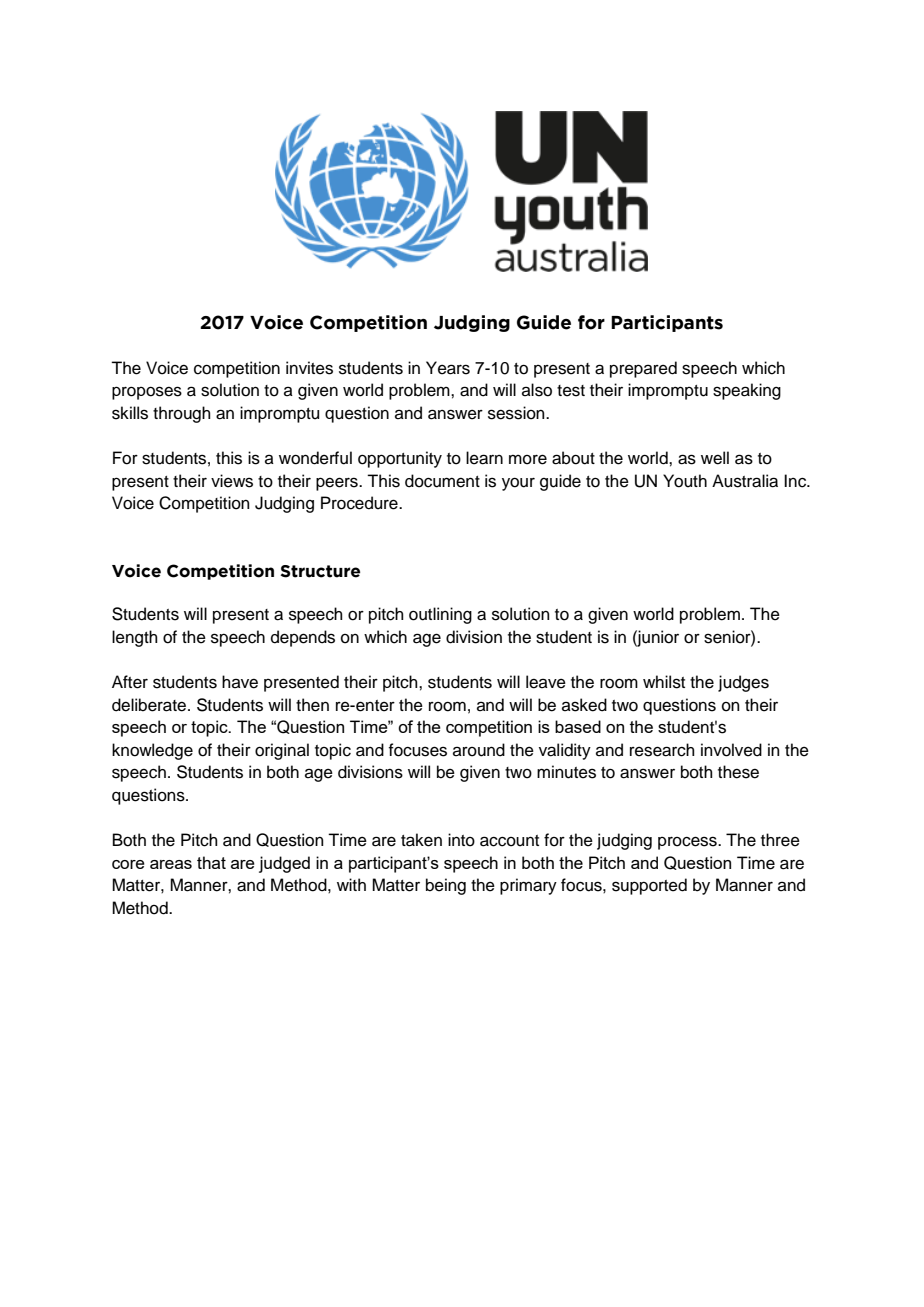 The image size is (924, 1307). What do you see at coordinates (147, 393) in the image?
I see `proposes` at bounding box center [147, 393].
